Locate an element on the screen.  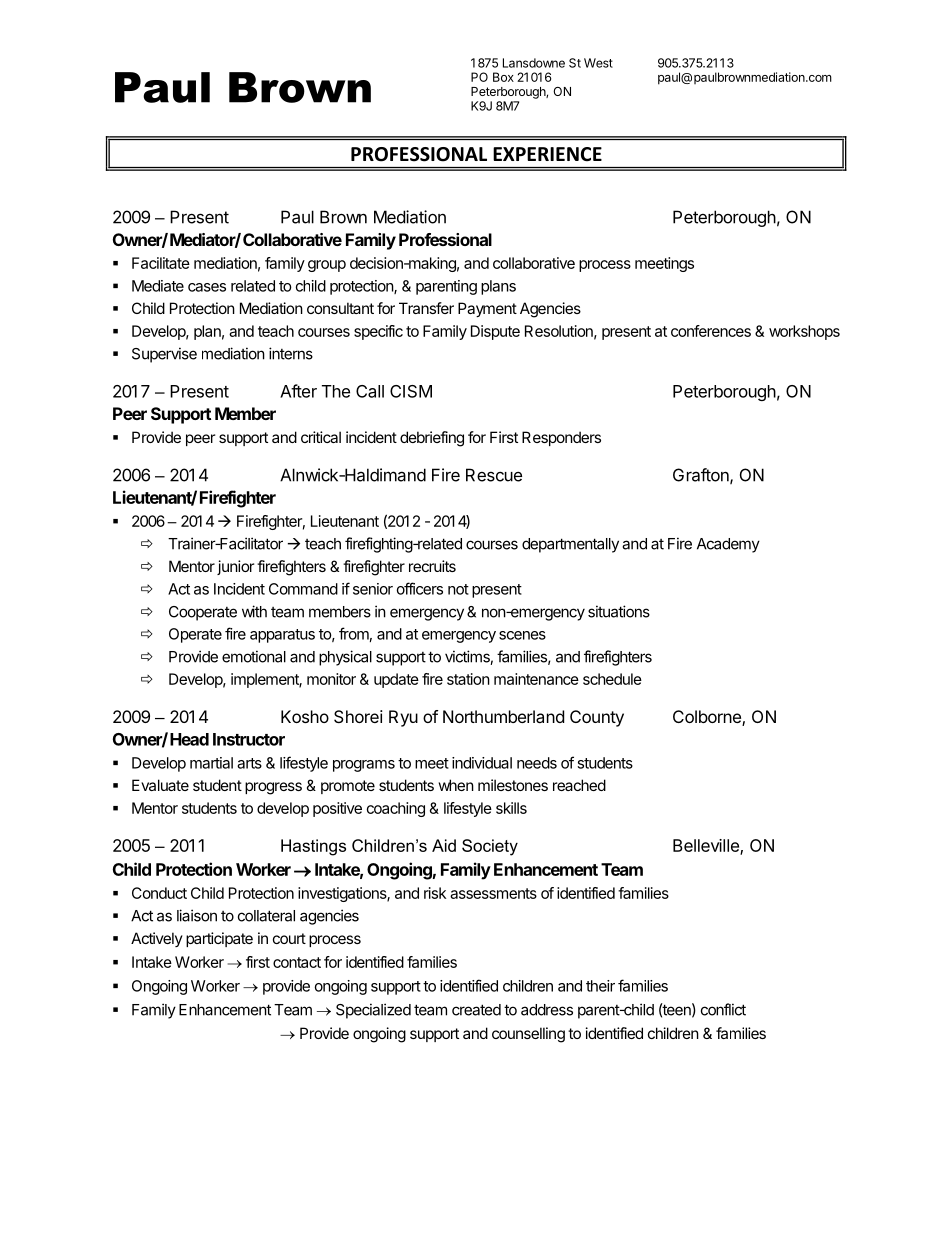
Payment is located at coordinates (487, 309).
